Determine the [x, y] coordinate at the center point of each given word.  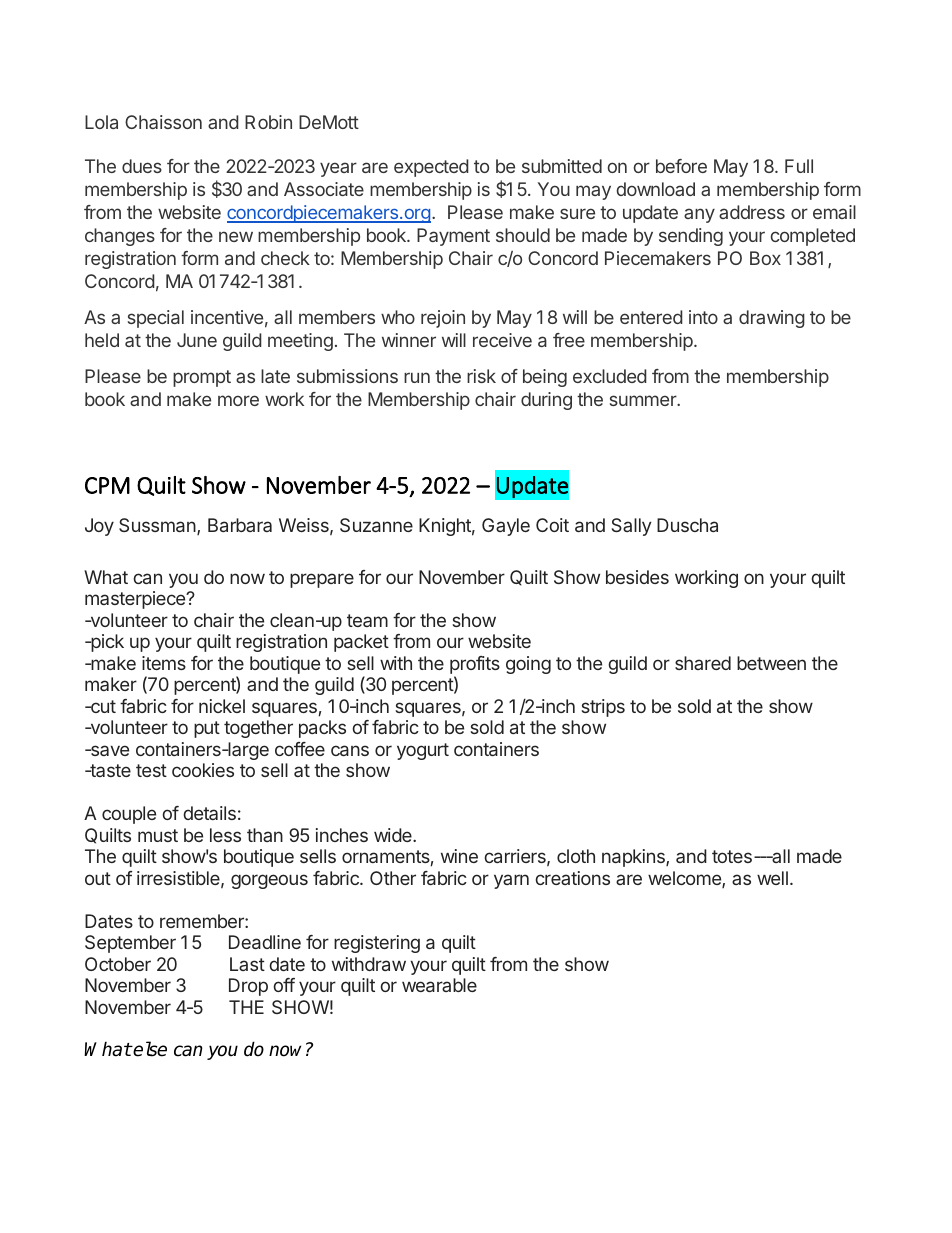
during [546, 401]
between [771, 663]
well [772, 878]
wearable [439, 985]
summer [644, 400]
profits [475, 665]
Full [799, 166]
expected [431, 168]
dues [142, 166]
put [207, 729]
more [238, 400]
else [149, 1049]
